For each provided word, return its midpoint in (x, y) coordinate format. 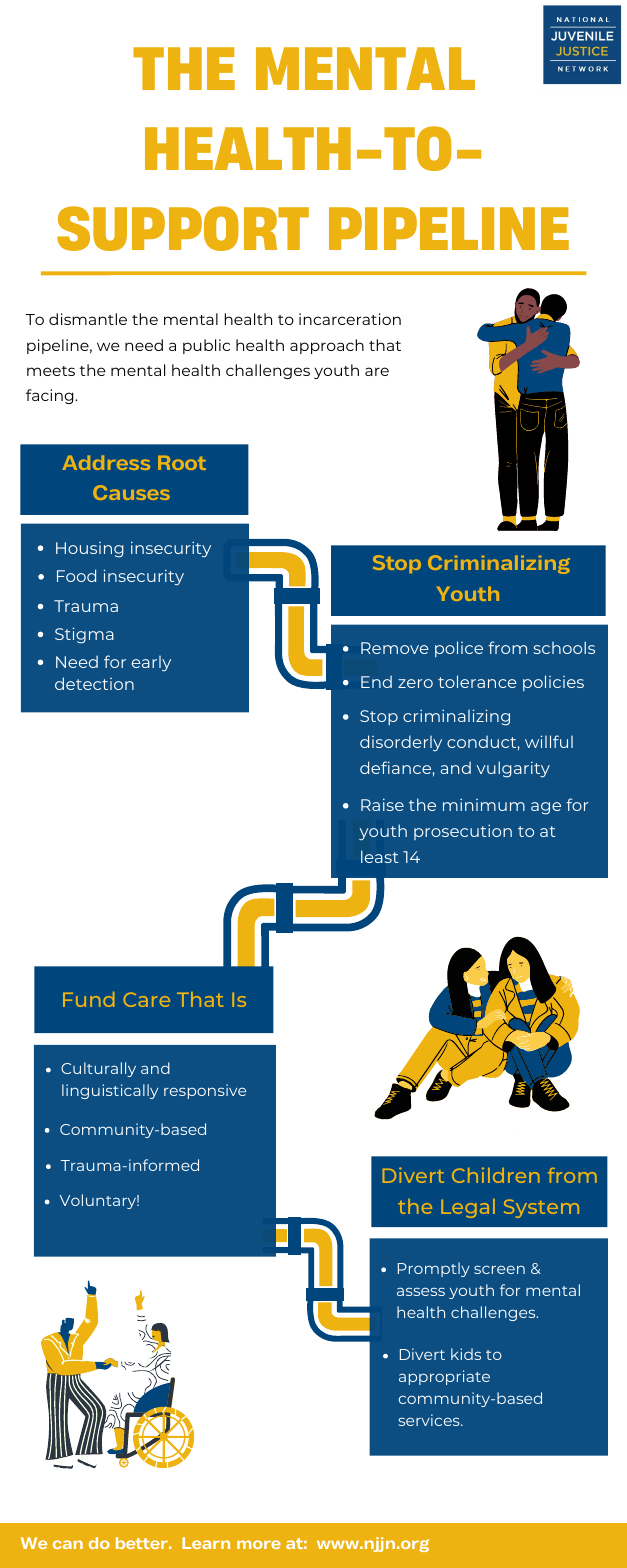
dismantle (88, 319)
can (68, 1544)
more (259, 1544)
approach (327, 346)
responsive (205, 1091)
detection (94, 683)
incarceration (350, 319)
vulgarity (513, 769)
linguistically (110, 1091)
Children (496, 1175)
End (376, 681)
